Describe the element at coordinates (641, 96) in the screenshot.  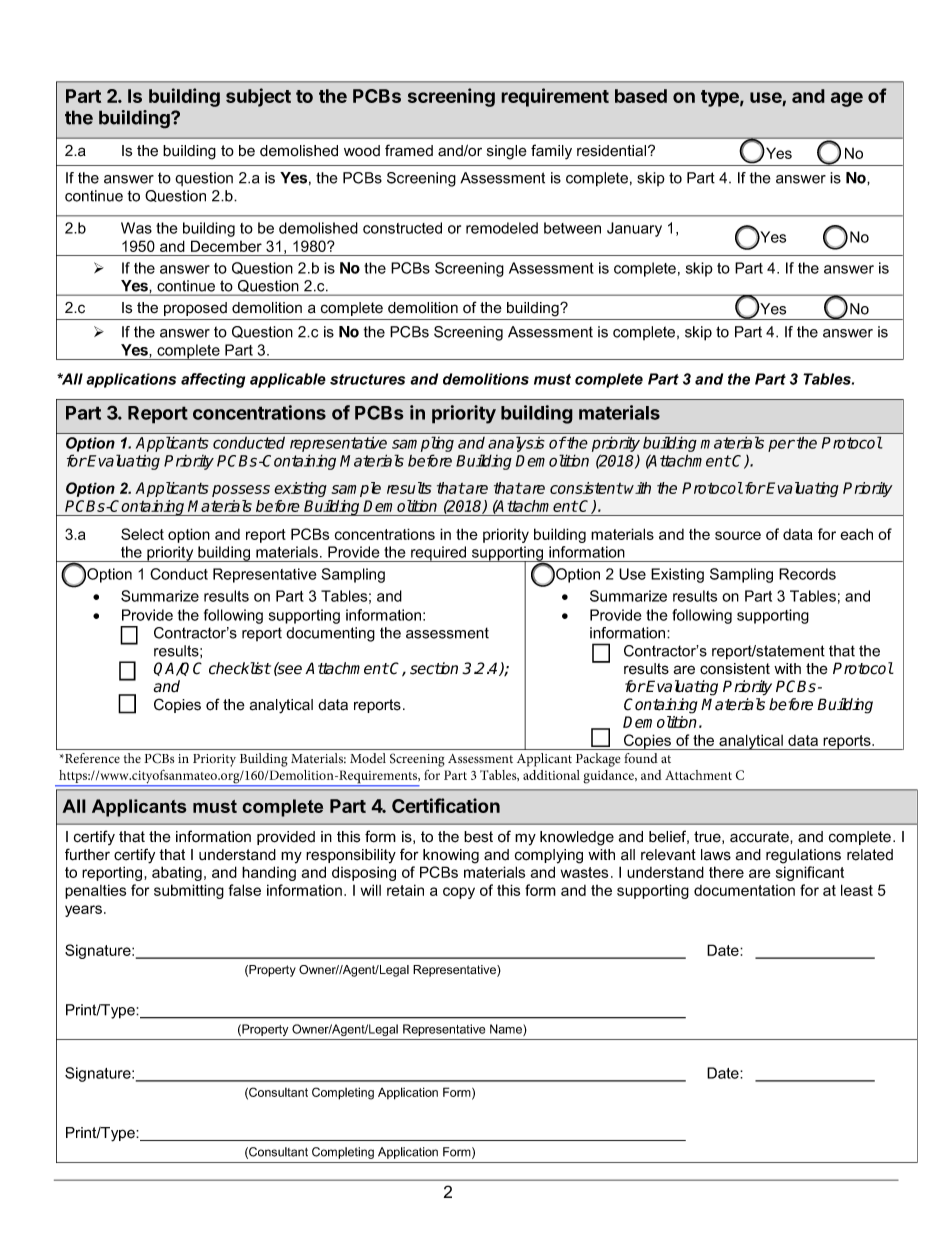
I see `based` at that location.
